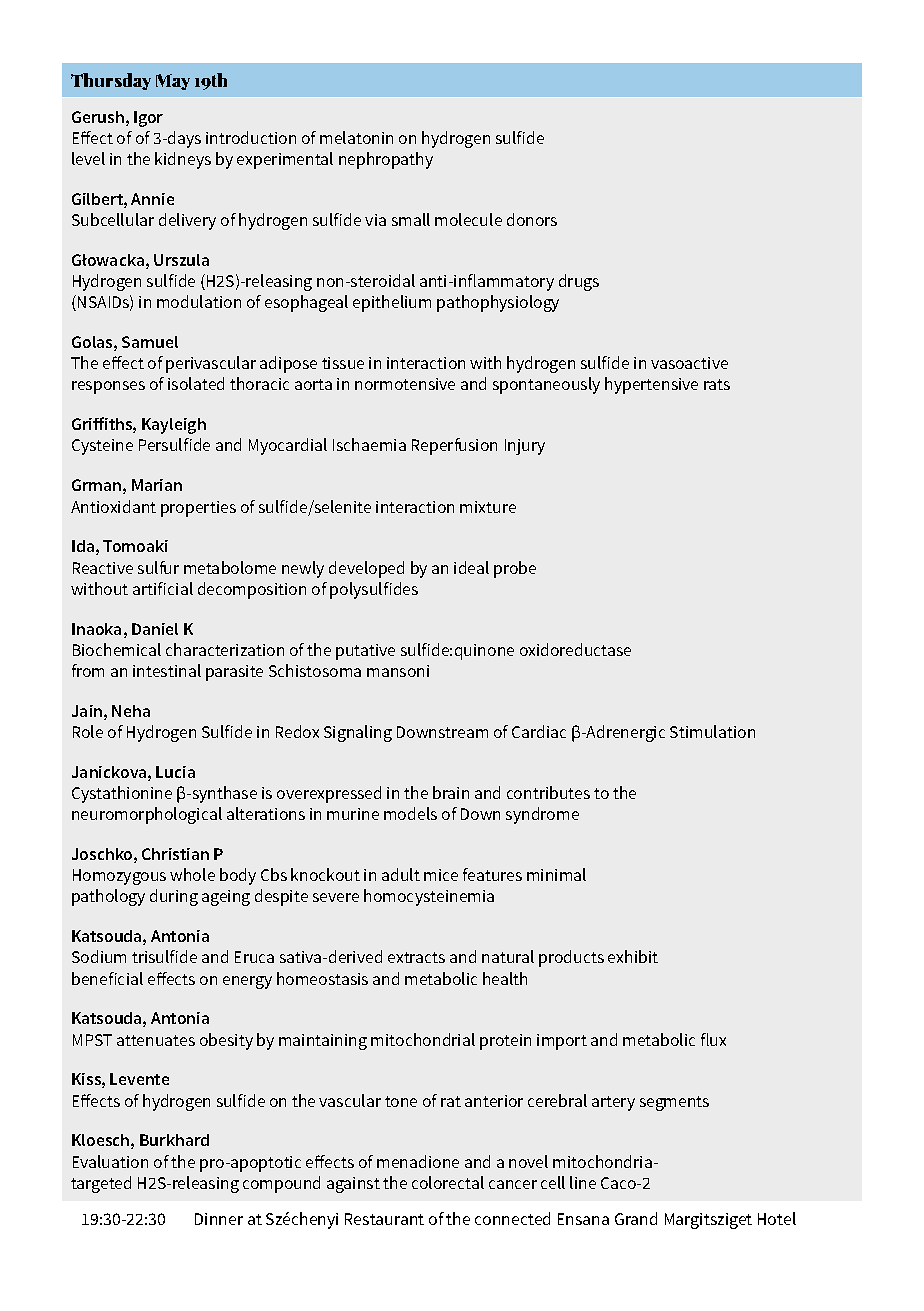 The height and width of the screenshot is (1311, 924). What do you see at coordinates (712, 731) in the screenshot?
I see `Stimulation` at bounding box center [712, 731].
